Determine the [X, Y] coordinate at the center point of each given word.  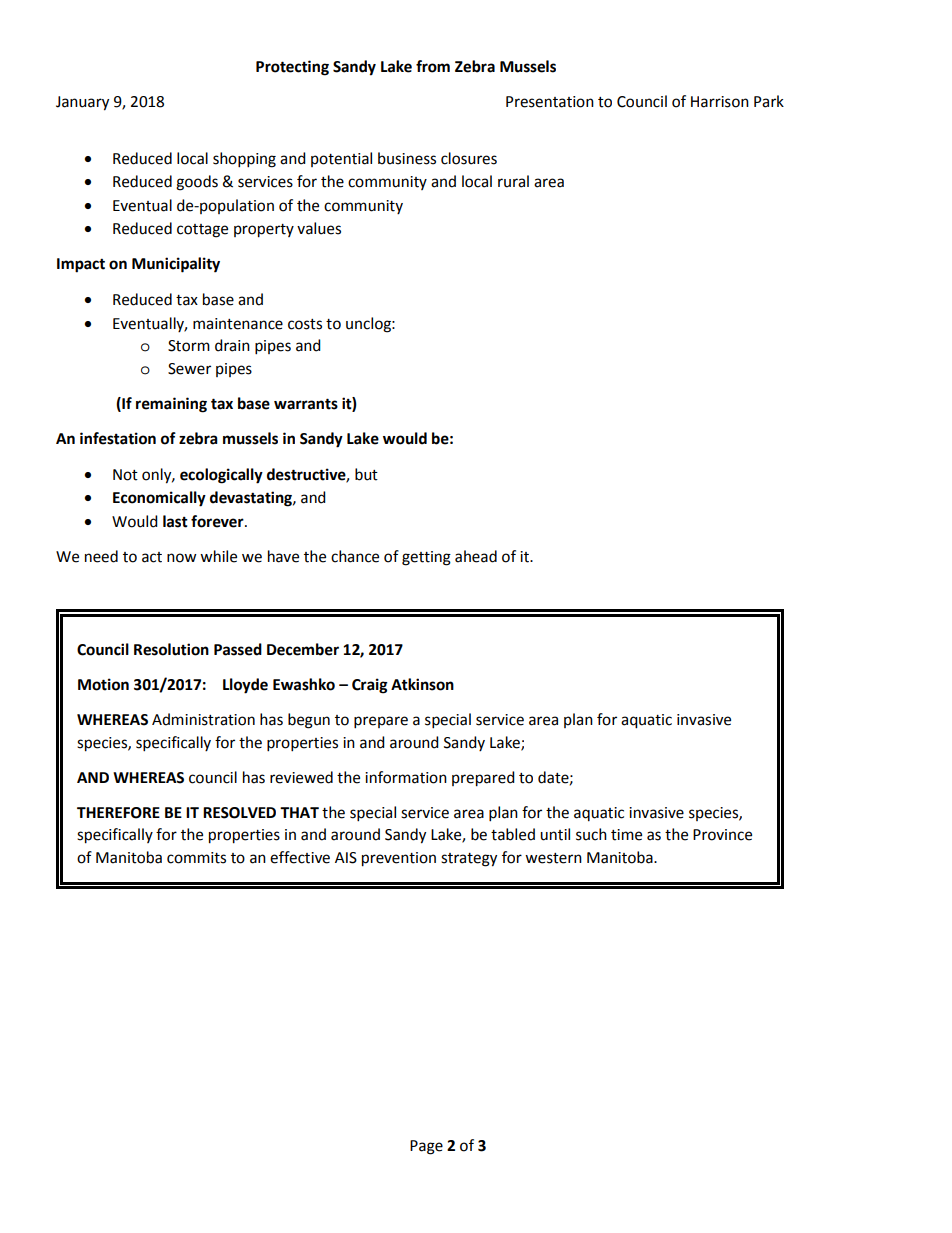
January [82, 103]
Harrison [720, 102]
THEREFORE [118, 813]
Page [426, 1147]
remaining [171, 405]
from [433, 66]
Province [722, 835]
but [366, 474]
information [406, 777]
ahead [476, 556]
